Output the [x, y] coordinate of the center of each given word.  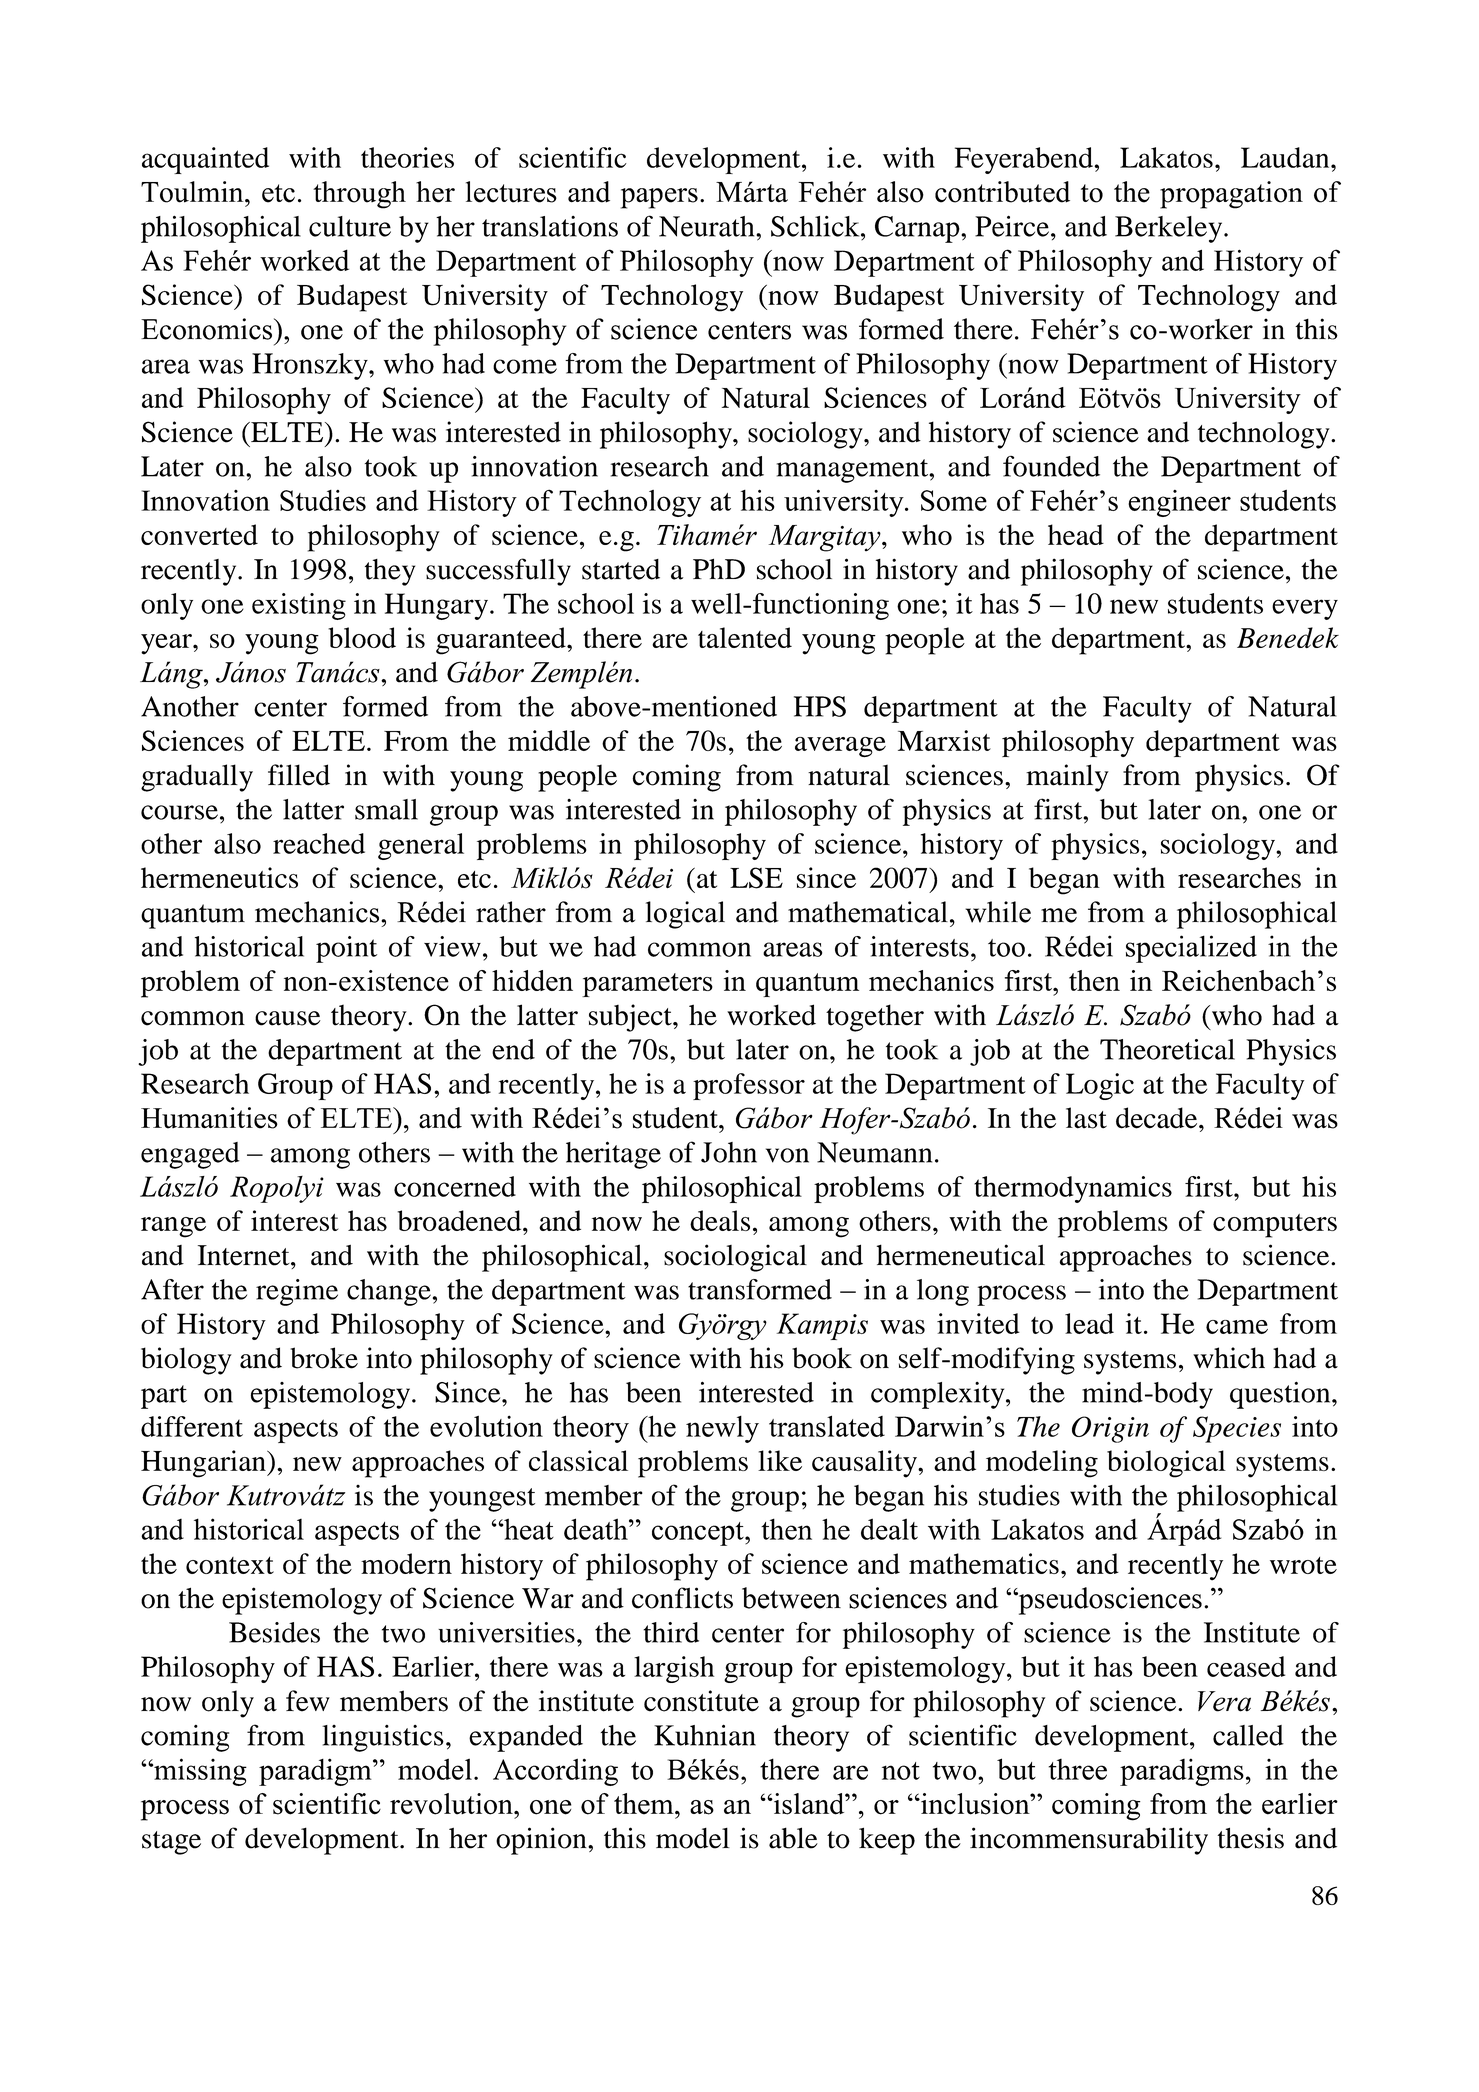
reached [319, 843]
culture [350, 226]
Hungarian [204, 1464]
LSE [756, 878]
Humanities [209, 1118]
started [621, 569]
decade [1158, 1118]
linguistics [383, 1738]
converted [199, 534]
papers [659, 198]
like [780, 1460]
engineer [1179, 503]
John [729, 1152]
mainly [1067, 778]
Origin [1110, 1429]
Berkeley [1170, 229]
